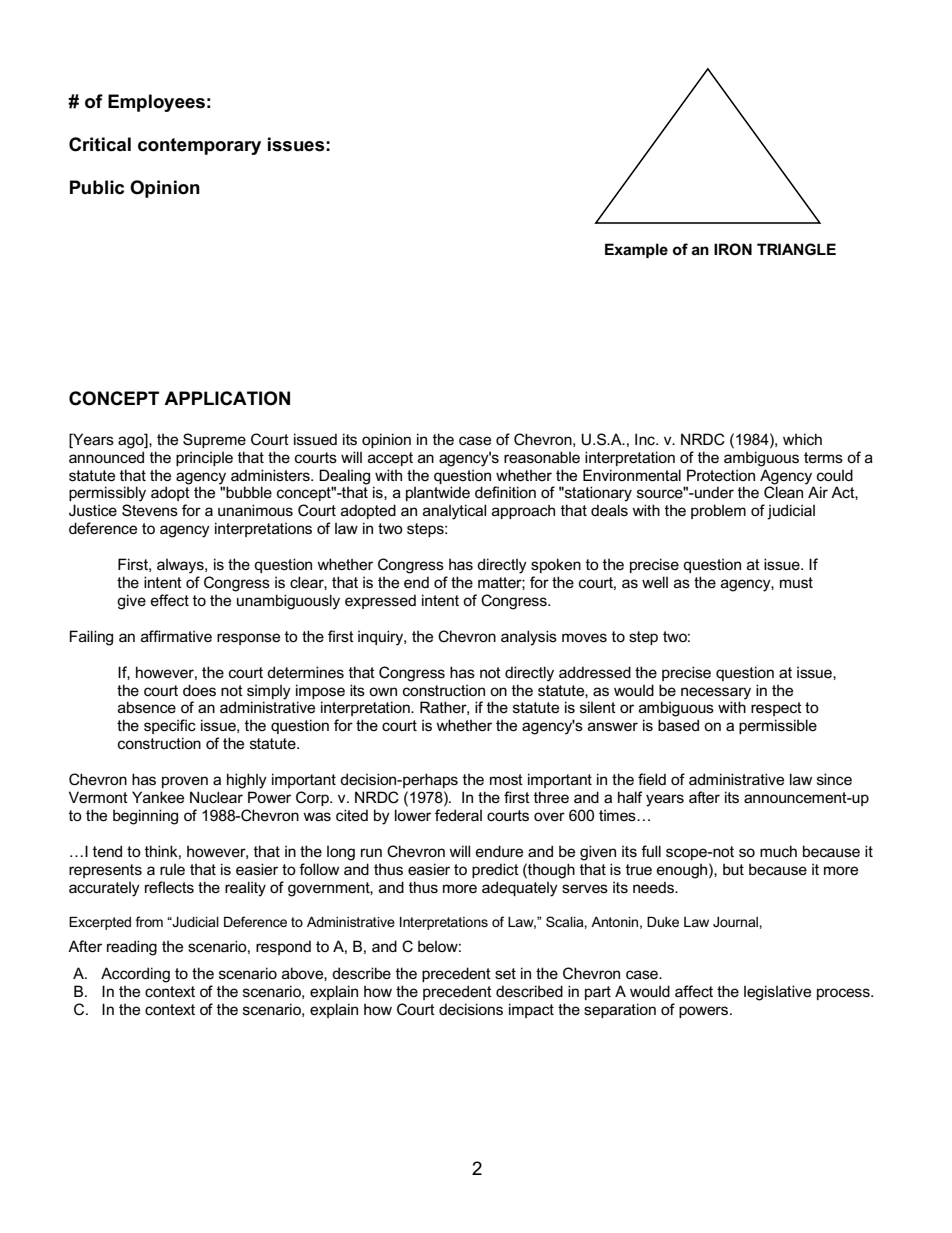  I want to click on According, so click(135, 975).
